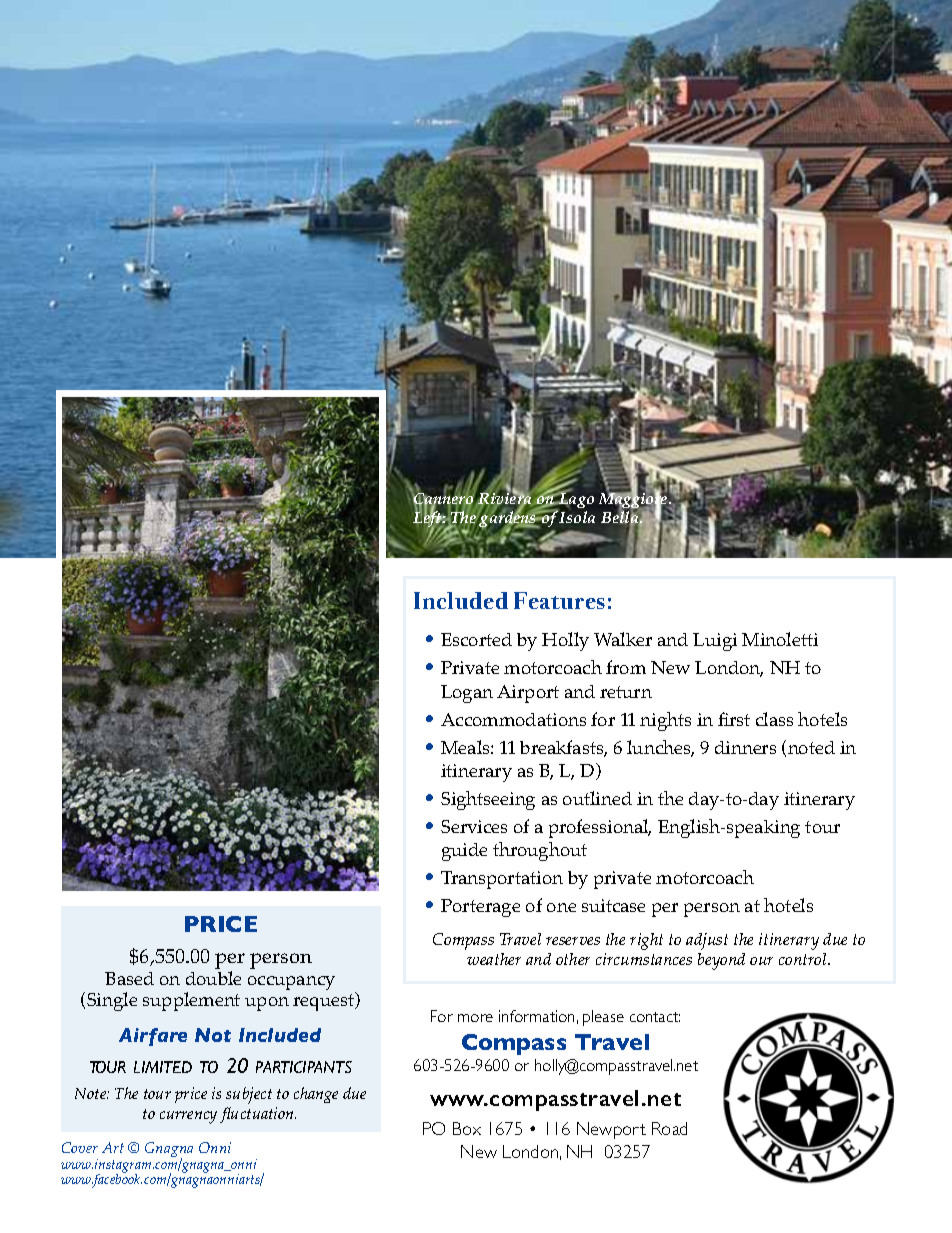 The height and width of the screenshot is (1233, 952). Describe the element at coordinates (669, 1128) in the screenshot. I see `Road` at that location.
